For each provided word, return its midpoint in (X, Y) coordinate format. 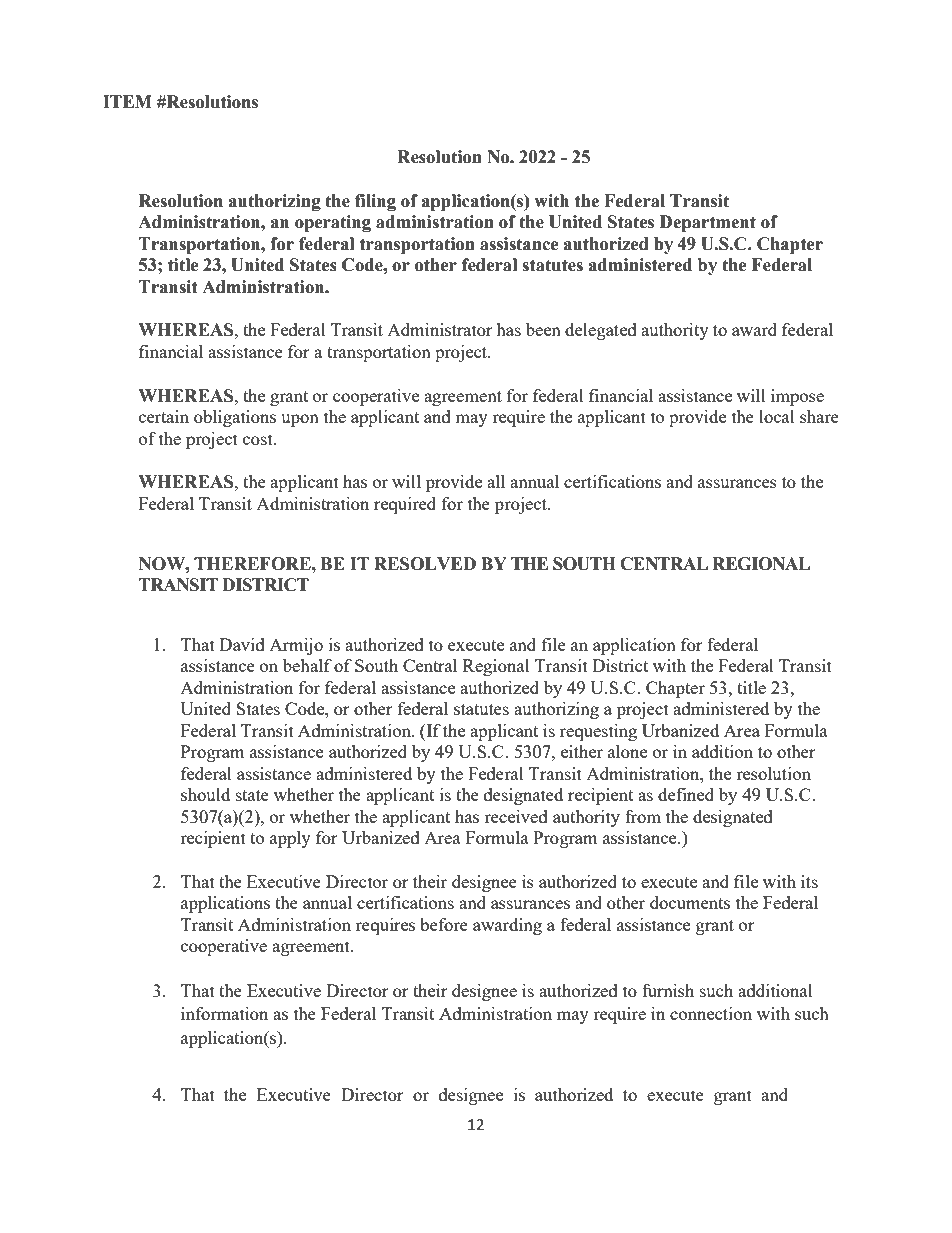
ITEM (127, 101)
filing (375, 202)
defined (686, 794)
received (516, 816)
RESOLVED (425, 564)
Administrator (440, 329)
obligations (235, 418)
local (777, 416)
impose (797, 397)
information (224, 1013)
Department (708, 223)
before (444, 924)
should (205, 794)
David (242, 644)
